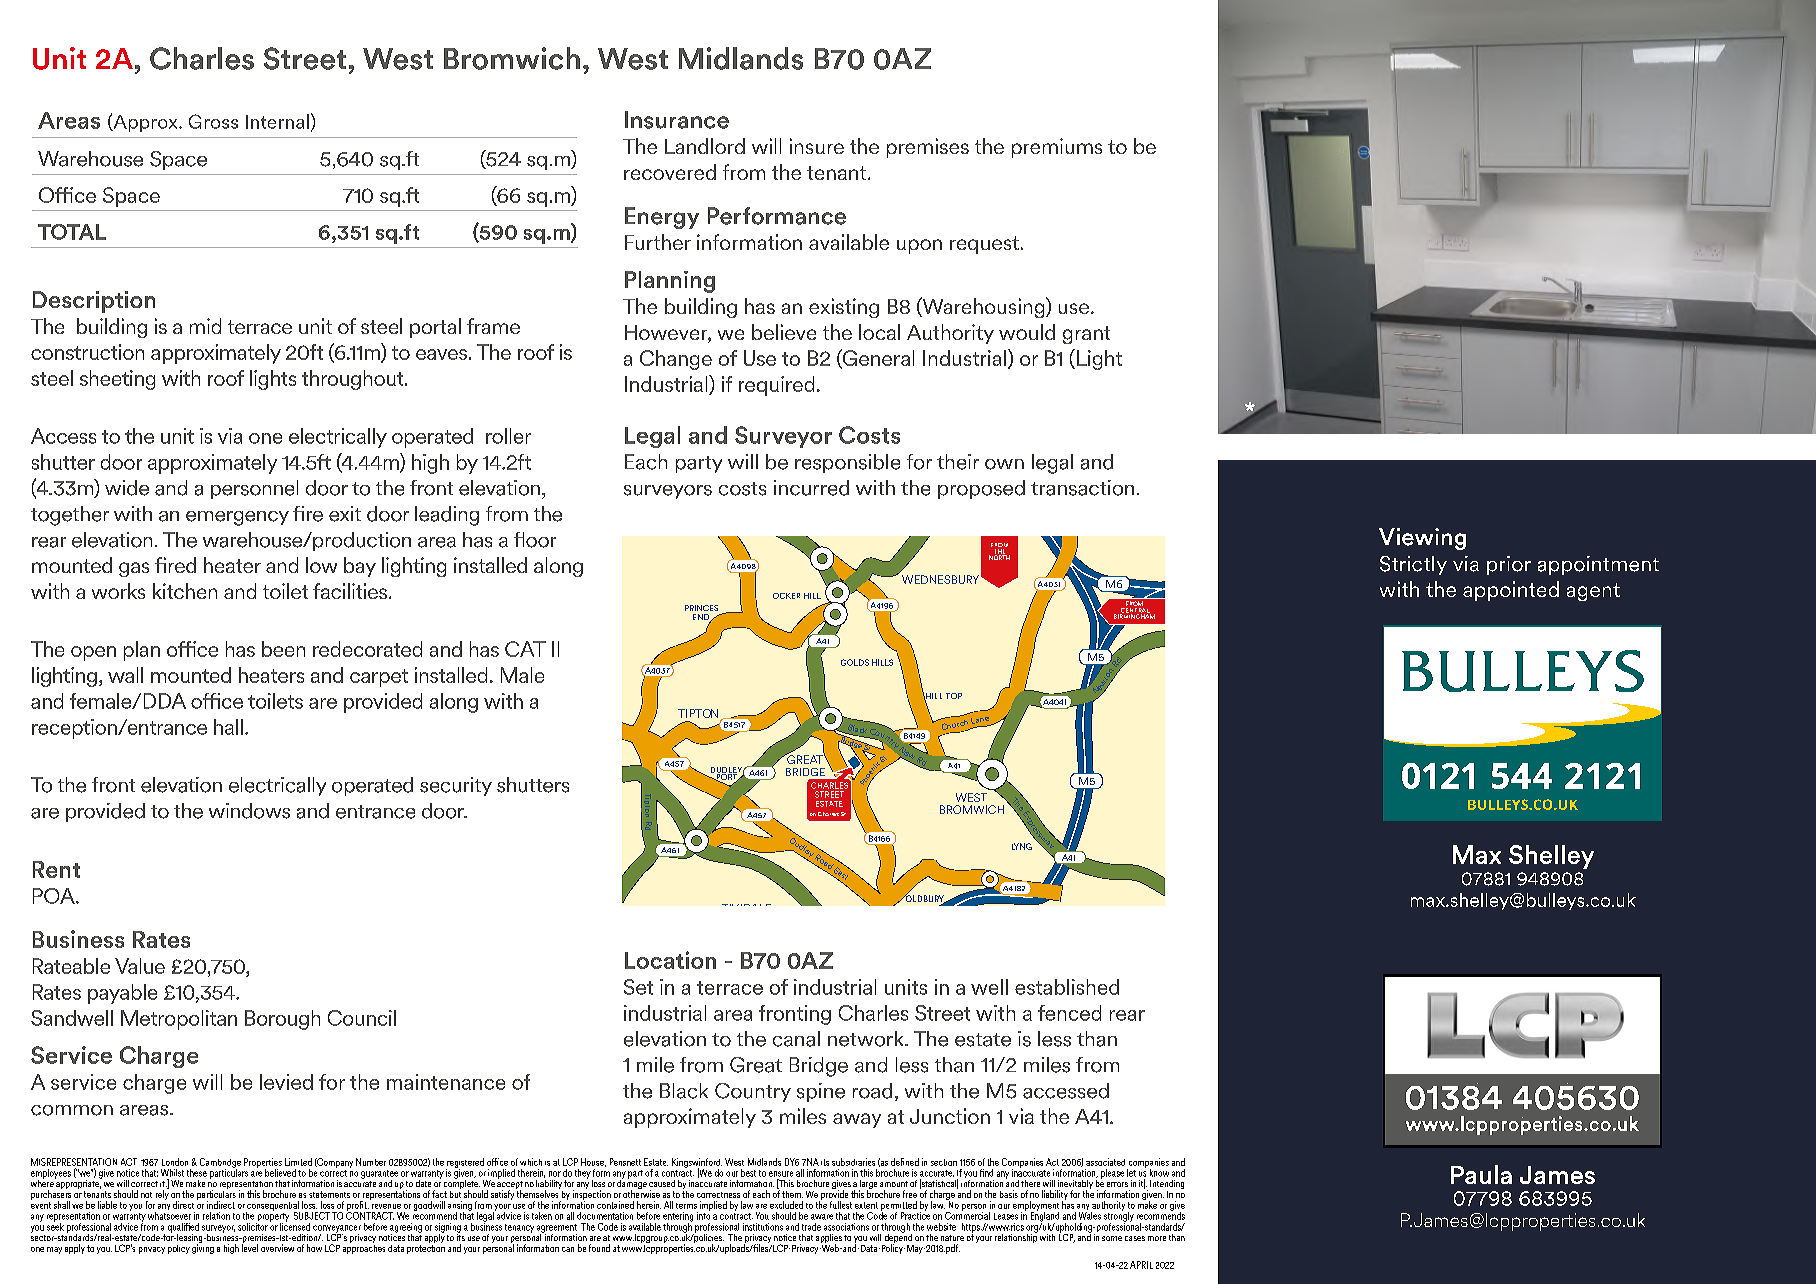 This screenshot has height=1284, width=1816. I want to click on Paula, so click(1481, 1174).
